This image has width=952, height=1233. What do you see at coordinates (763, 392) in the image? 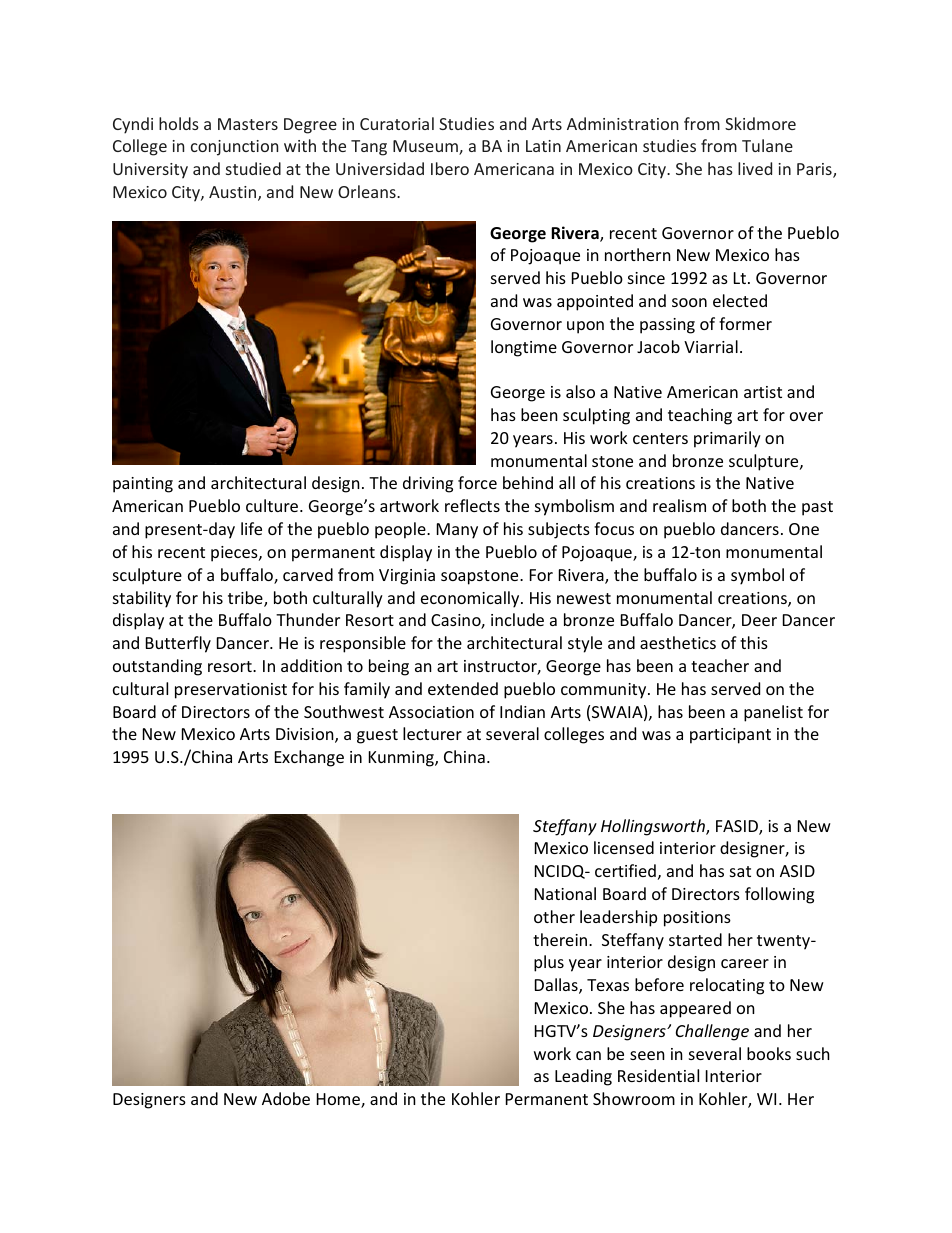
I see `artist` at bounding box center [763, 392].
